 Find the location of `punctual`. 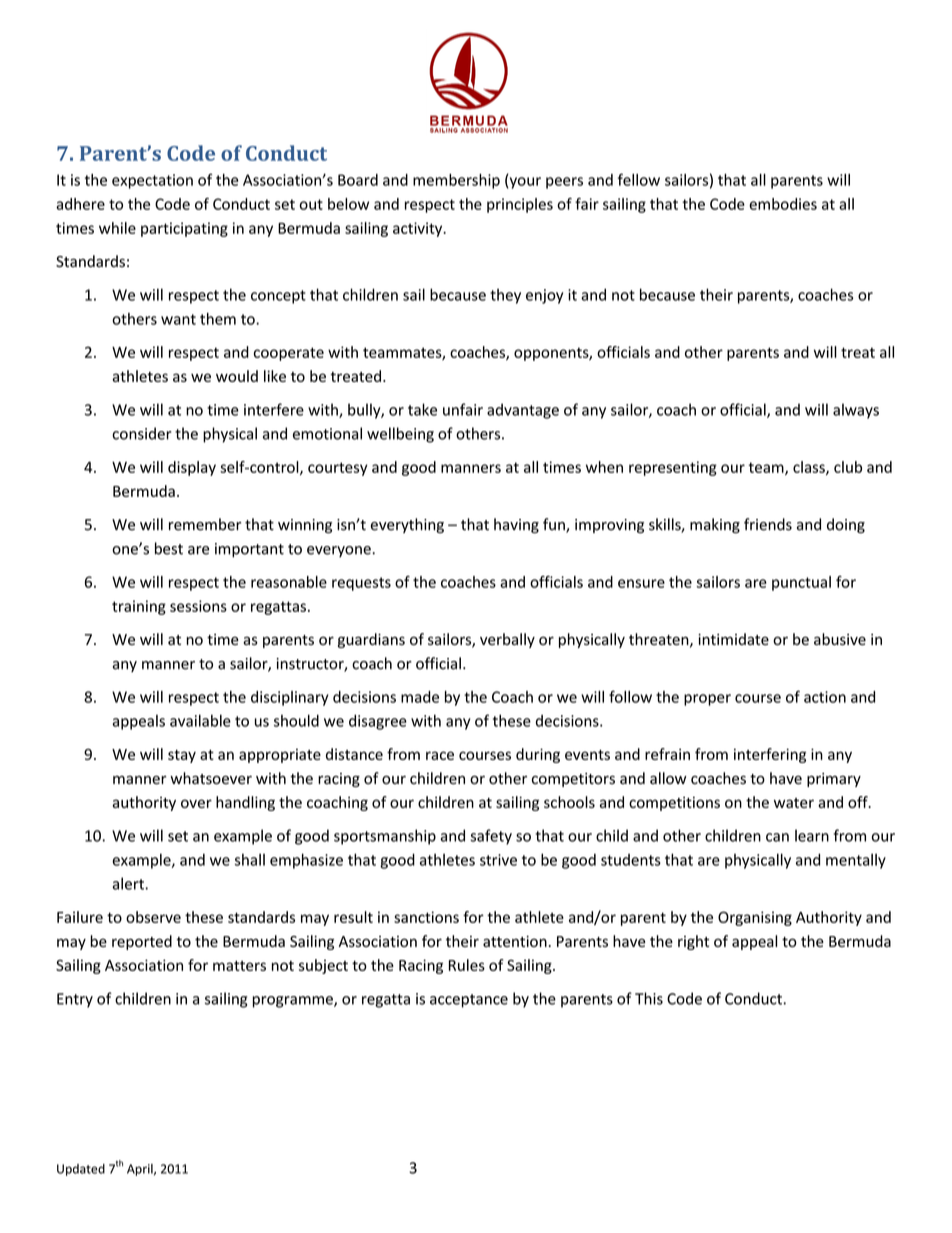

punctual is located at coordinates (801, 583).
